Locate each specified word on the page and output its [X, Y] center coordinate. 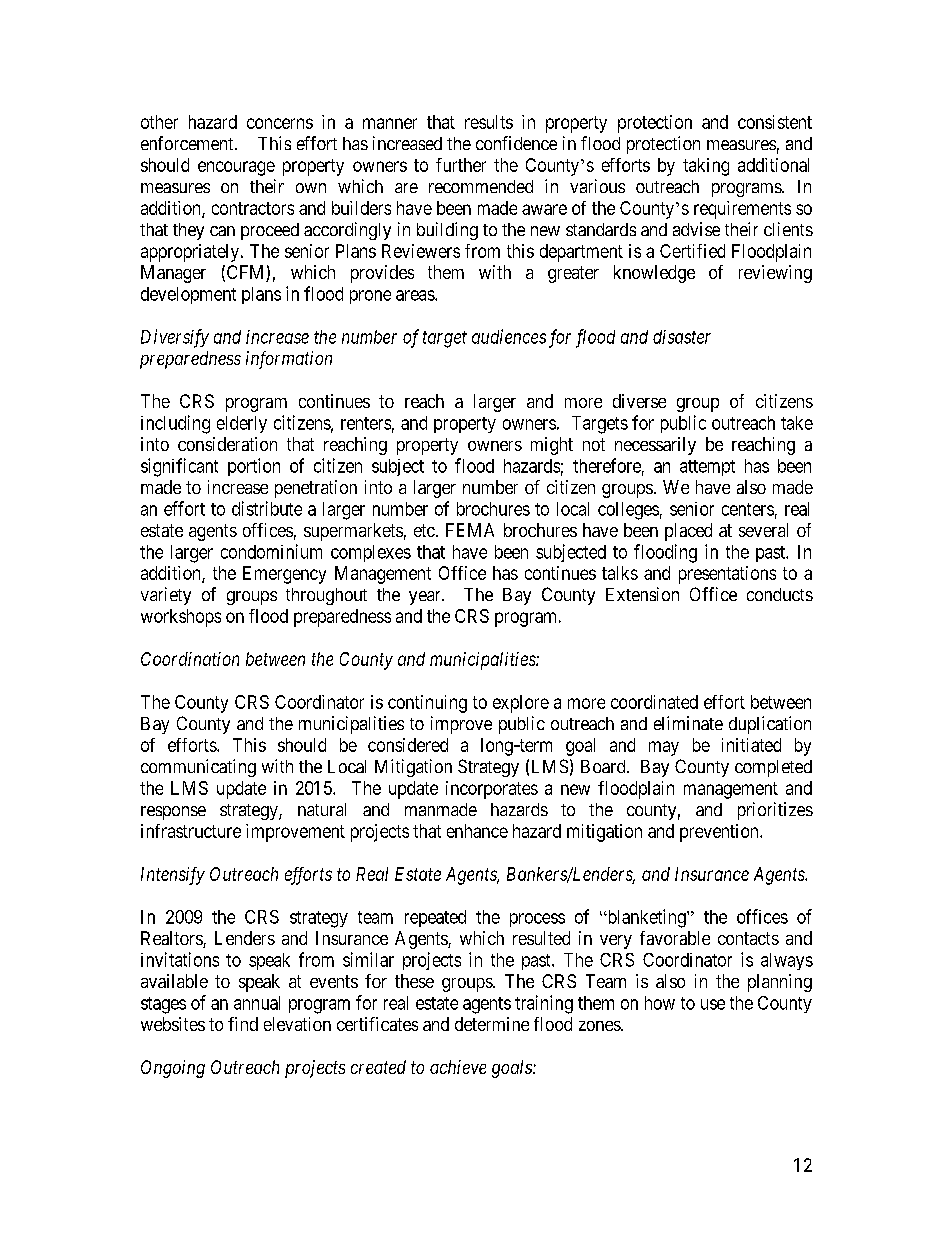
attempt [707, 468]
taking [706, 167]
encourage [236, 168]
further [461, 165]
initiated [751, 745]
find [243, 1024]
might [552, 446]
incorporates [492, 790]
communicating [198, 768]
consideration [227, 444]
